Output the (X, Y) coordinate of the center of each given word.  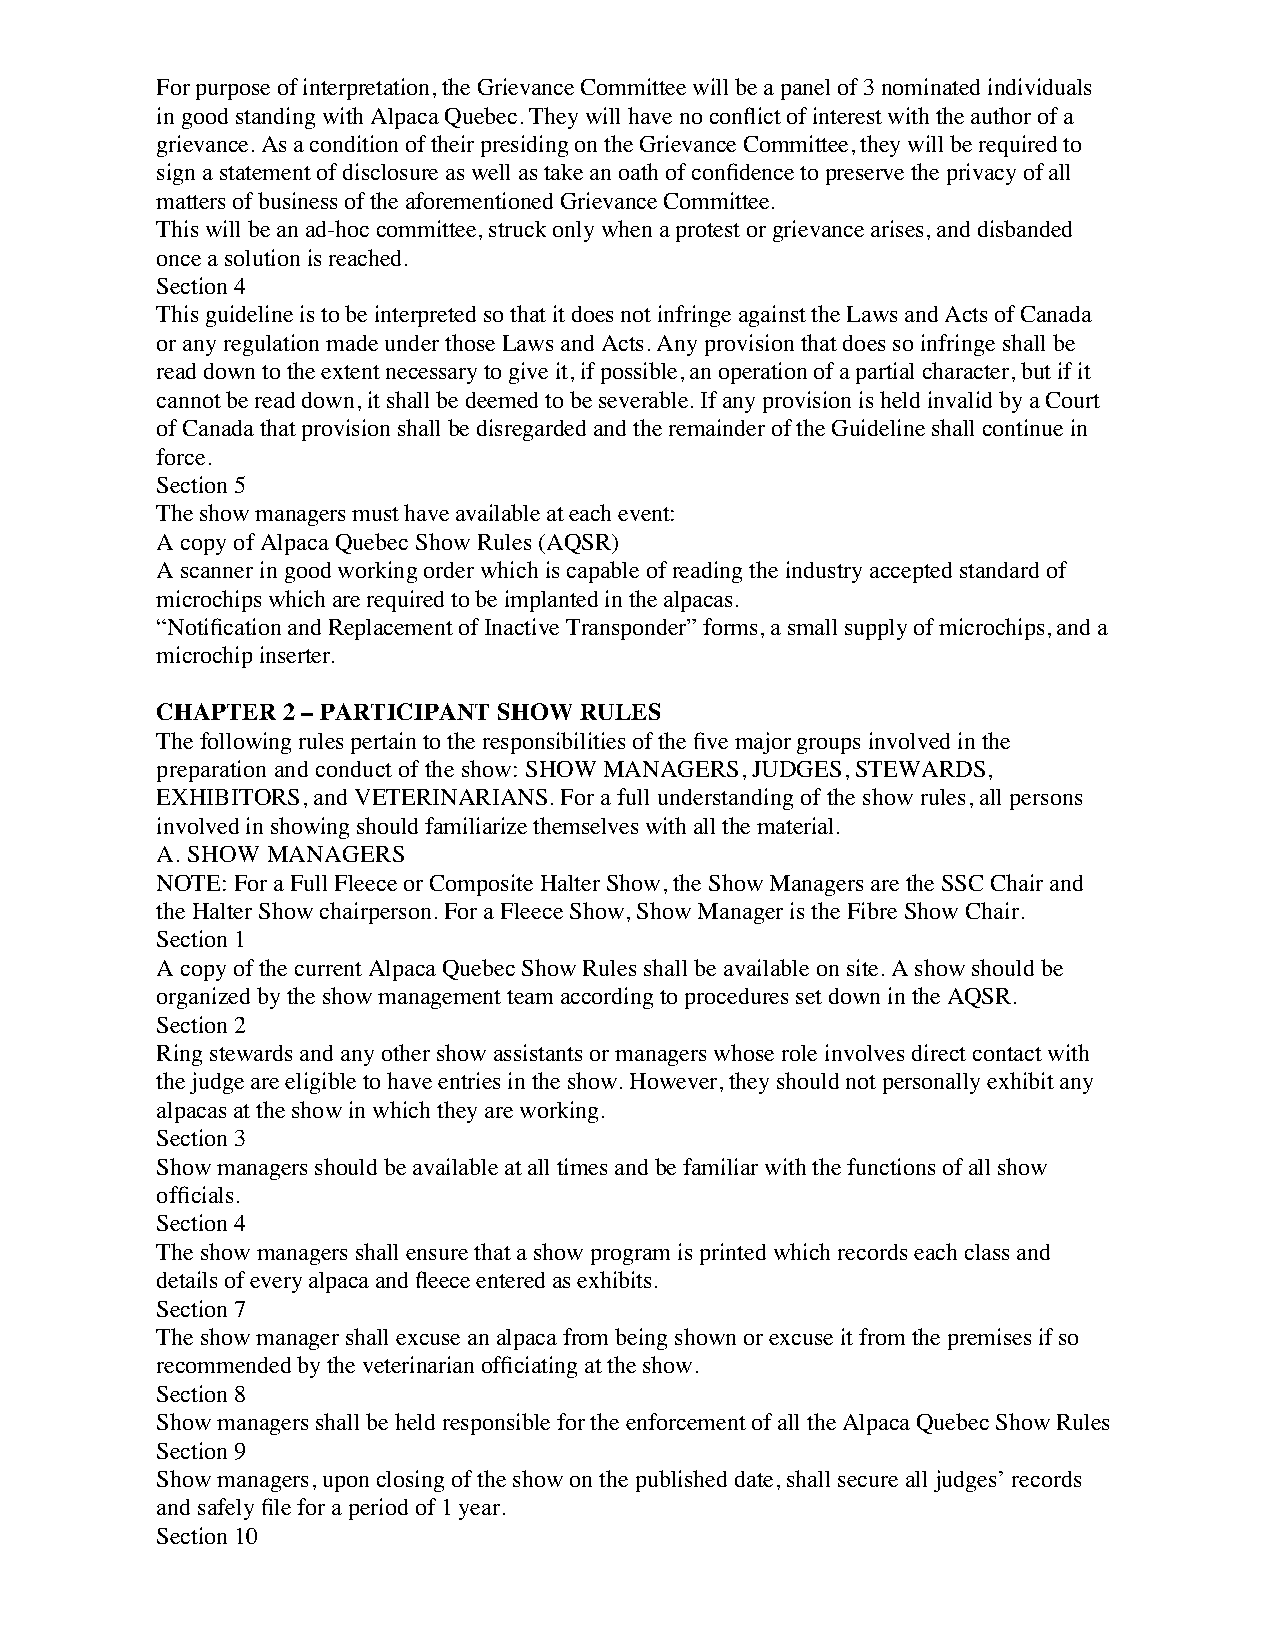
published (681, 1481)
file (276, 1506)
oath (638, 171)
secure (868, 1481)
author (1001, 115)
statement (265, 173)
